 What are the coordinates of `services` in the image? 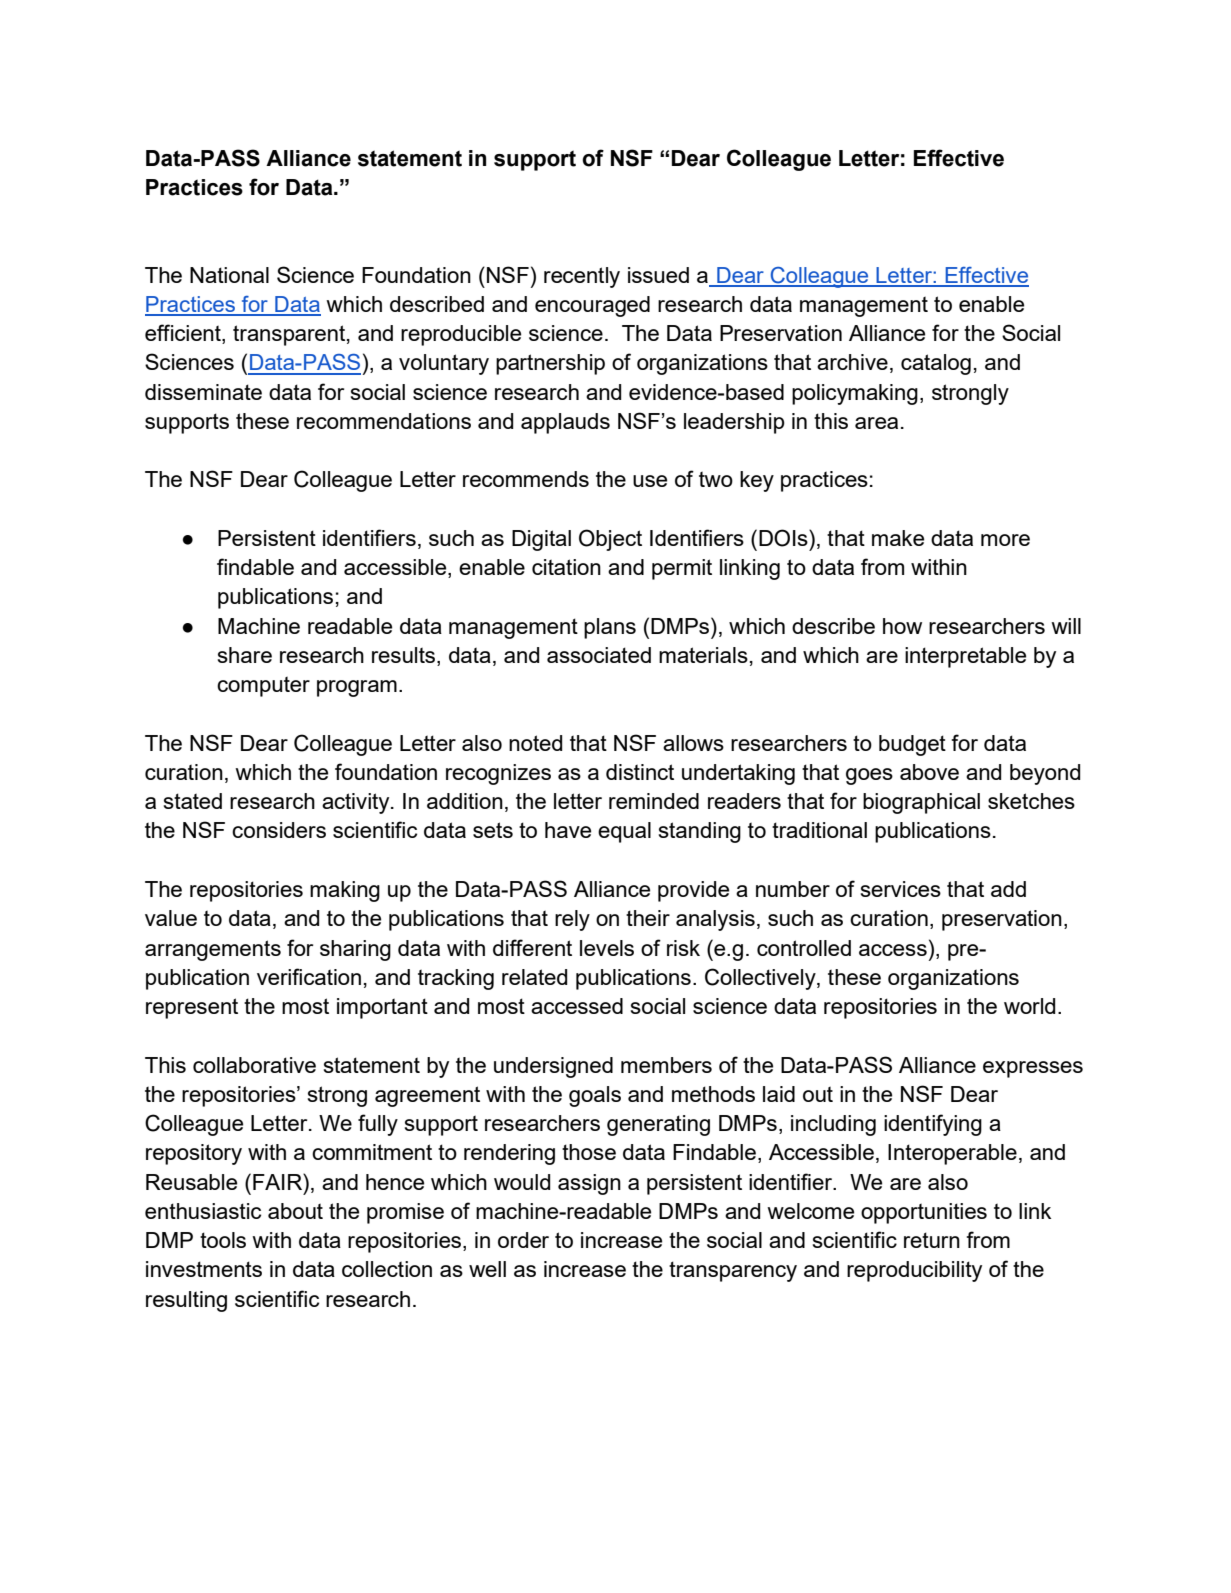 It's located at (901, 889).
